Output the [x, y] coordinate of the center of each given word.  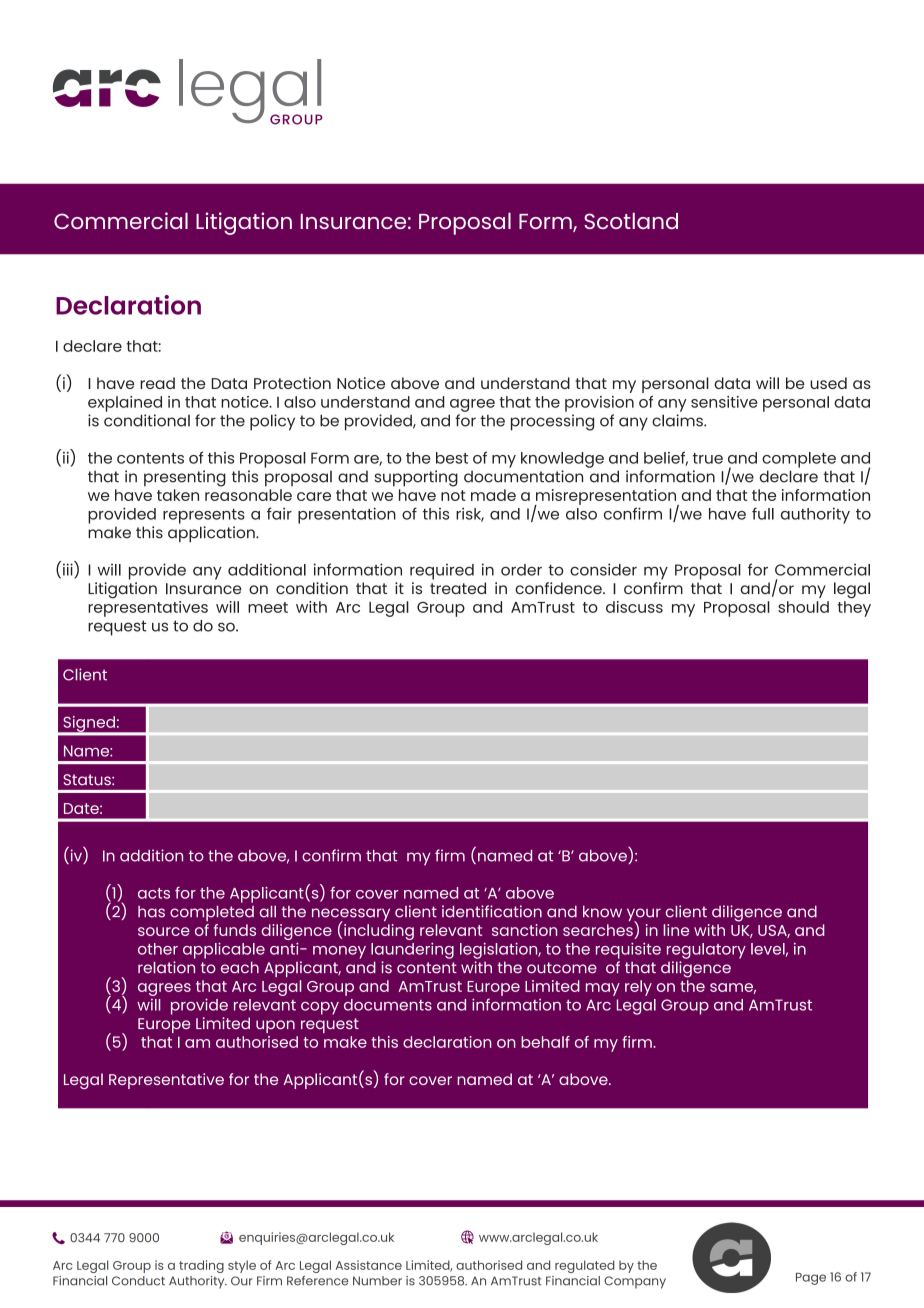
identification [492, 911]
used [828, 383]
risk [470, 514]
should [803, 607]
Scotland [631, 220]
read [157, 383]
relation [166, 967]
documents [388, 1005]
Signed [89, 725]
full [763, 513]
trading [201, 1266]
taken [178, 495]
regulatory [706, 951]
